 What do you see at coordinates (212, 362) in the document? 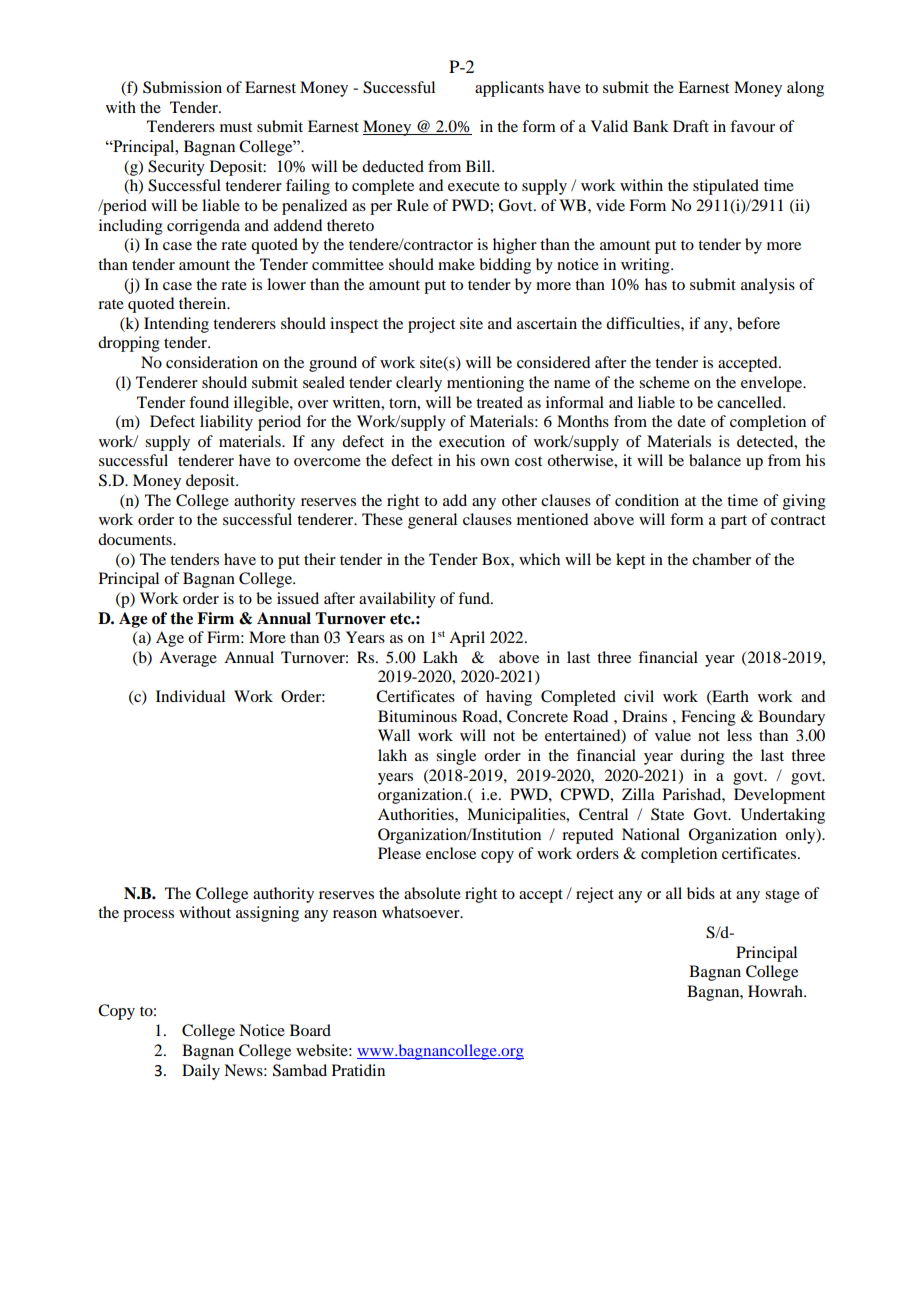
I see `consideration` at bounding box center [212, 362].
